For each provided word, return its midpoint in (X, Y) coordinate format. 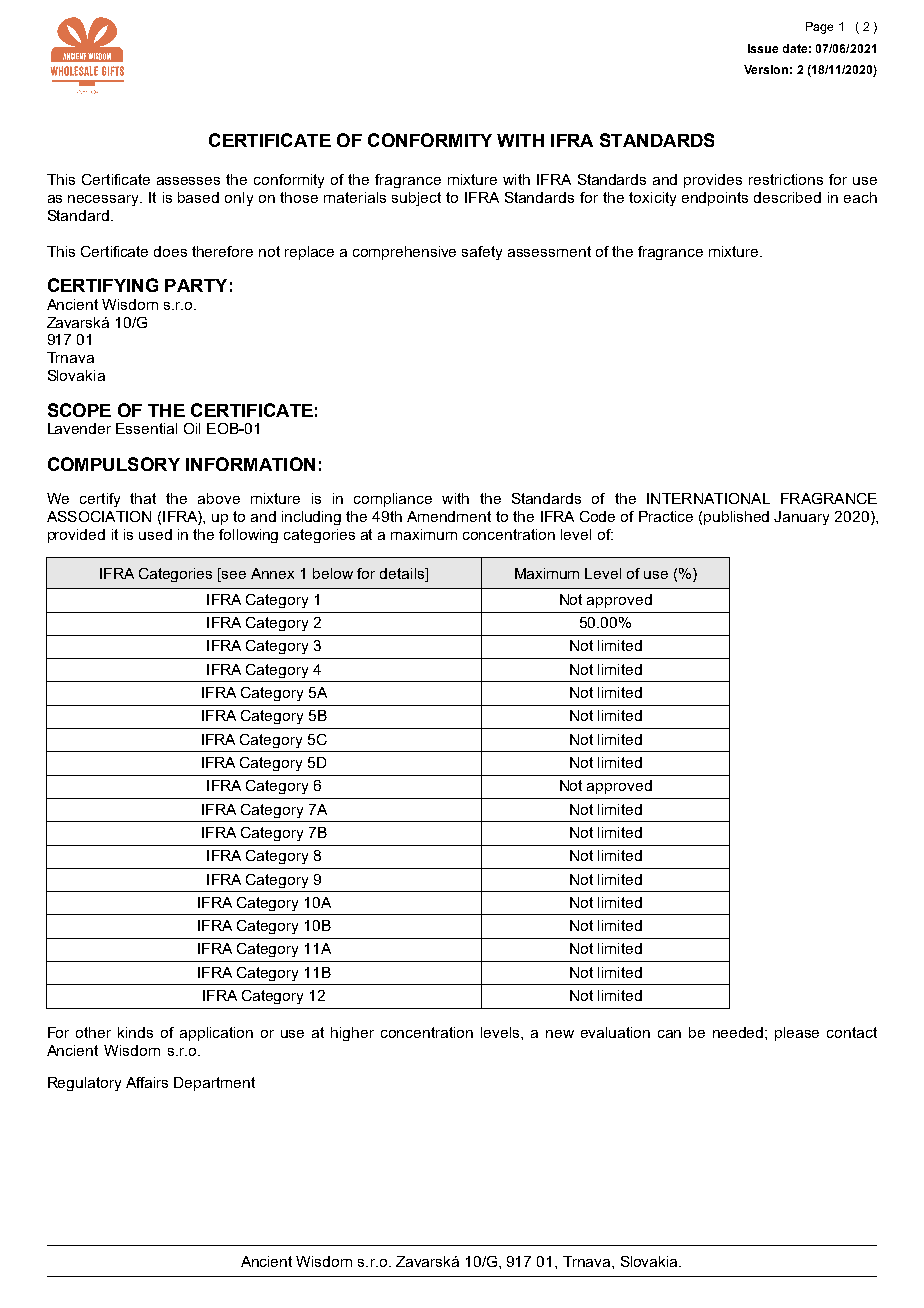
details (403, 573)
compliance (393, 500)
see (233, 573)
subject (416, 199)
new (560, 1034)
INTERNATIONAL (708, 498)
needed (739, 1032)
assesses (188, 181)
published (736, 518)
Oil (192, 428)
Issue (763, 48)
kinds (135, 1032)
